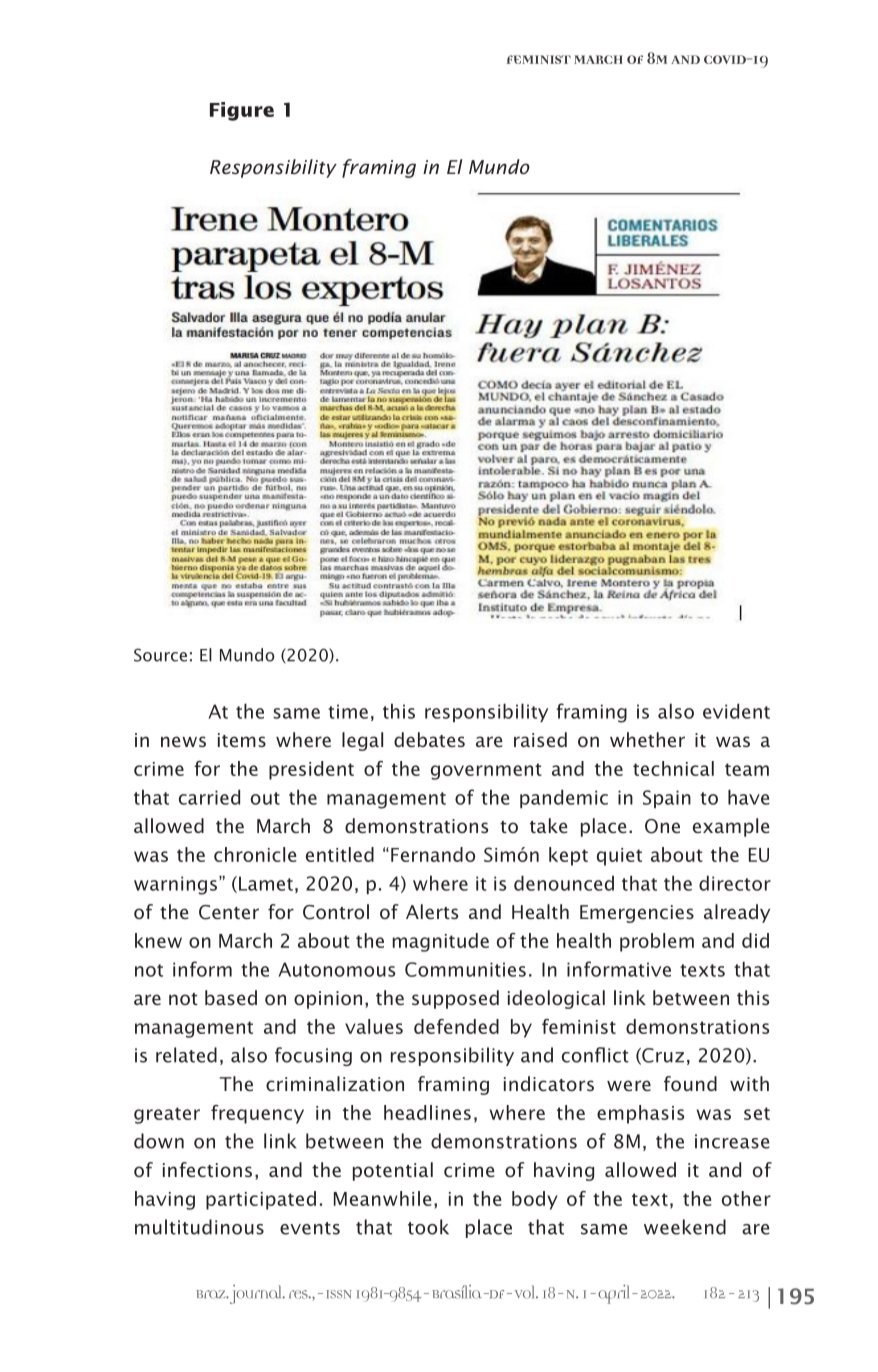 The image size is (878, 1372). What do you see at coordinates (242, 111) in the page?
I see `Figure` at bounding box center [242, 111].
